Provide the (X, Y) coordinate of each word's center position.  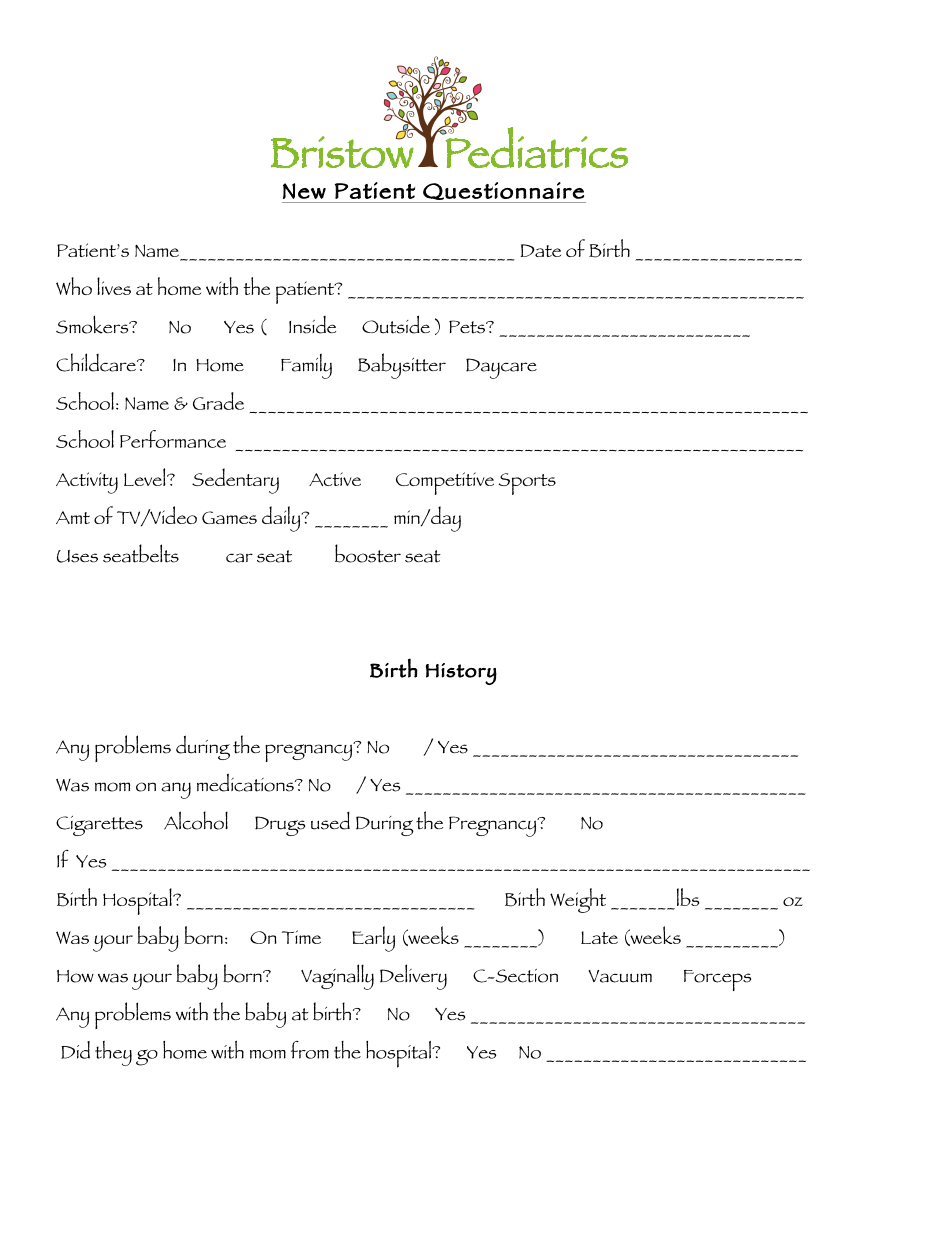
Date (540, 250)
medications (246, 782)
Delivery (413, 977)
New (304, 191)
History (461, 674)
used (330, 821)
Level (146, 477)
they (113, 1053)
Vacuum (620, 976)
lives (114, 286)
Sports (527, 484)
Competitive (445, 483)
